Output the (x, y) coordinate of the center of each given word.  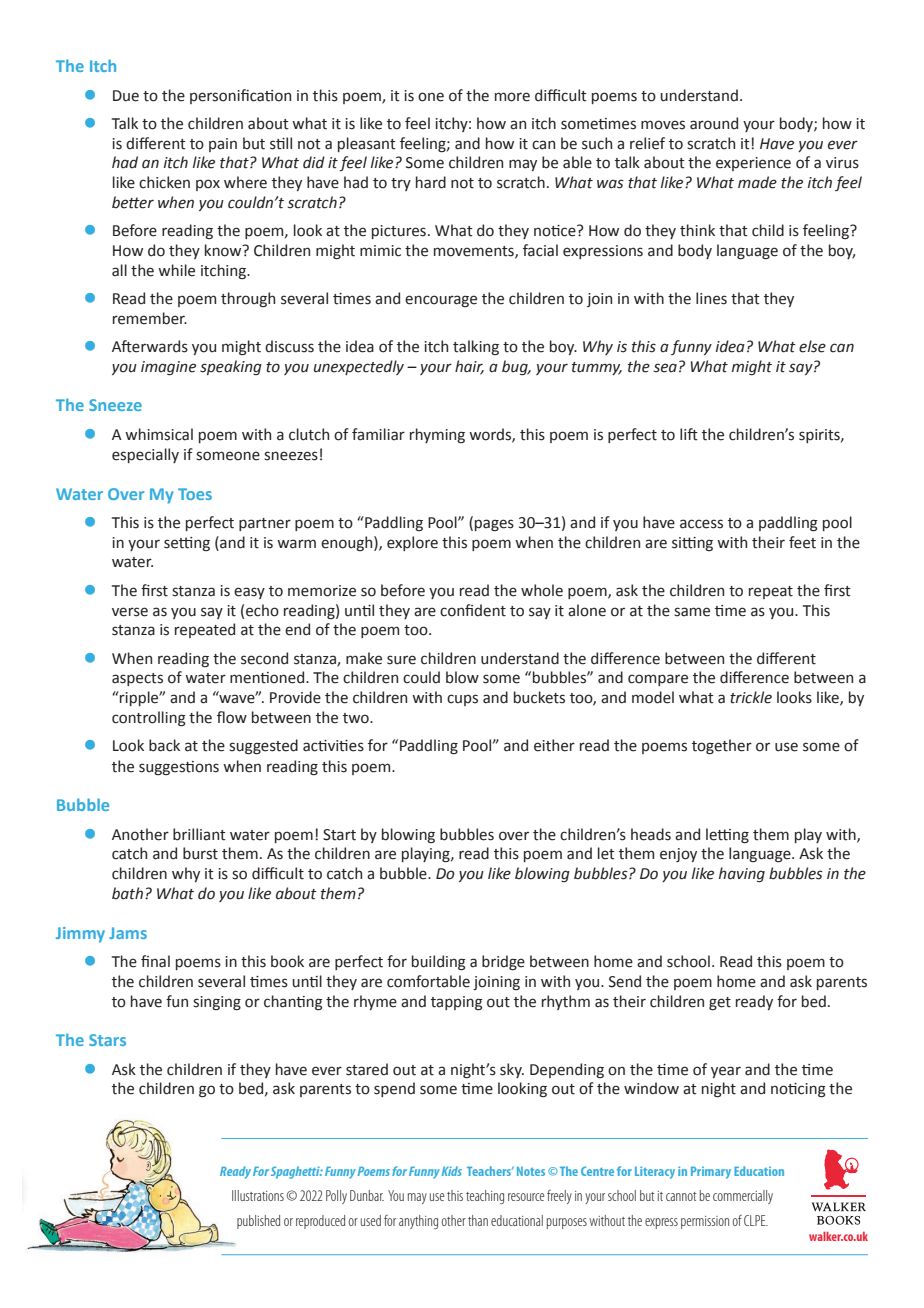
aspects (137, 679)
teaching (485, 1197)
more (512, 97)
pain (223, 145)
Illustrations (258, 1195)
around (714, 123)
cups (462, 700)
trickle (751, 697)
